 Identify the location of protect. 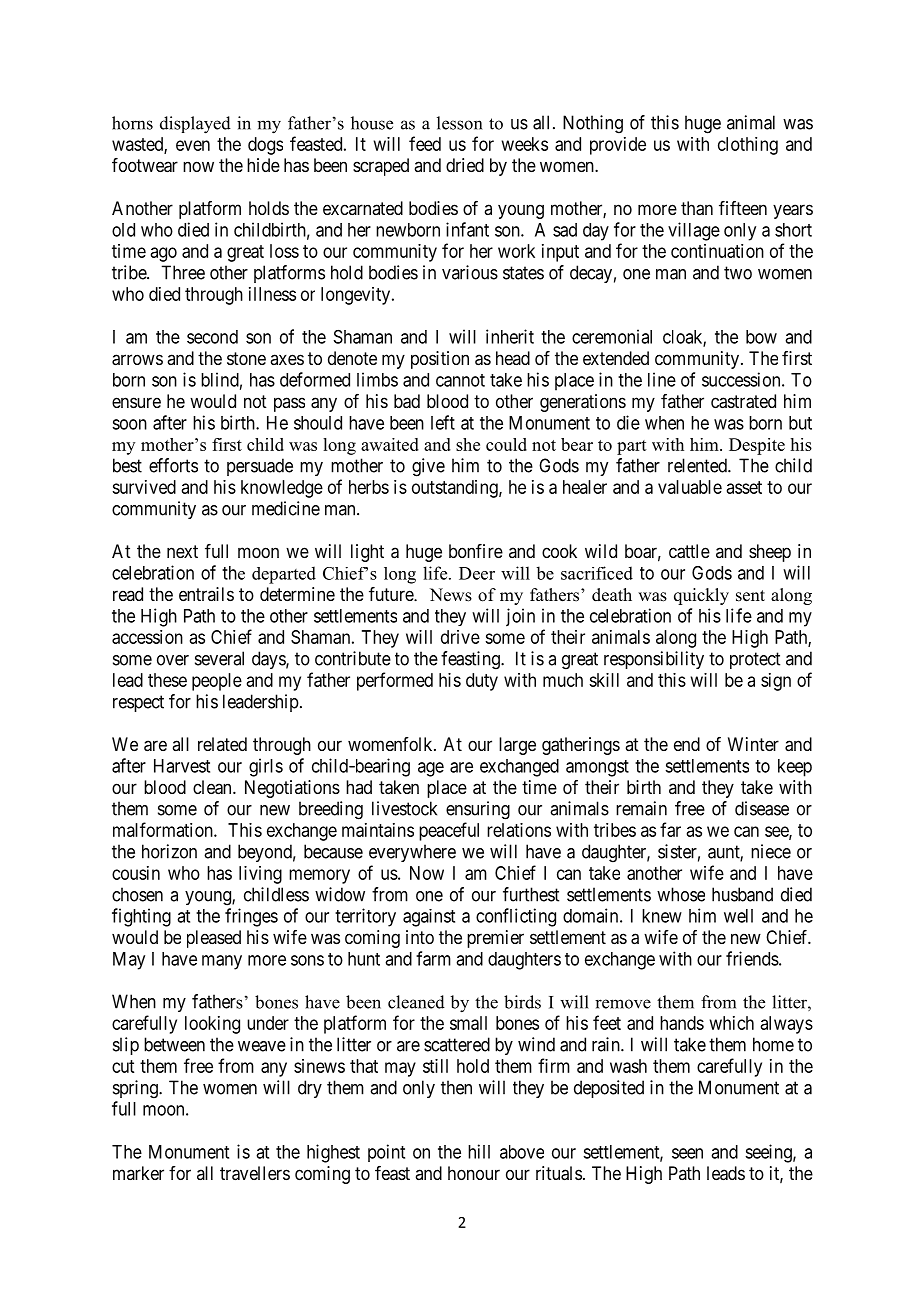
(755, 660).
